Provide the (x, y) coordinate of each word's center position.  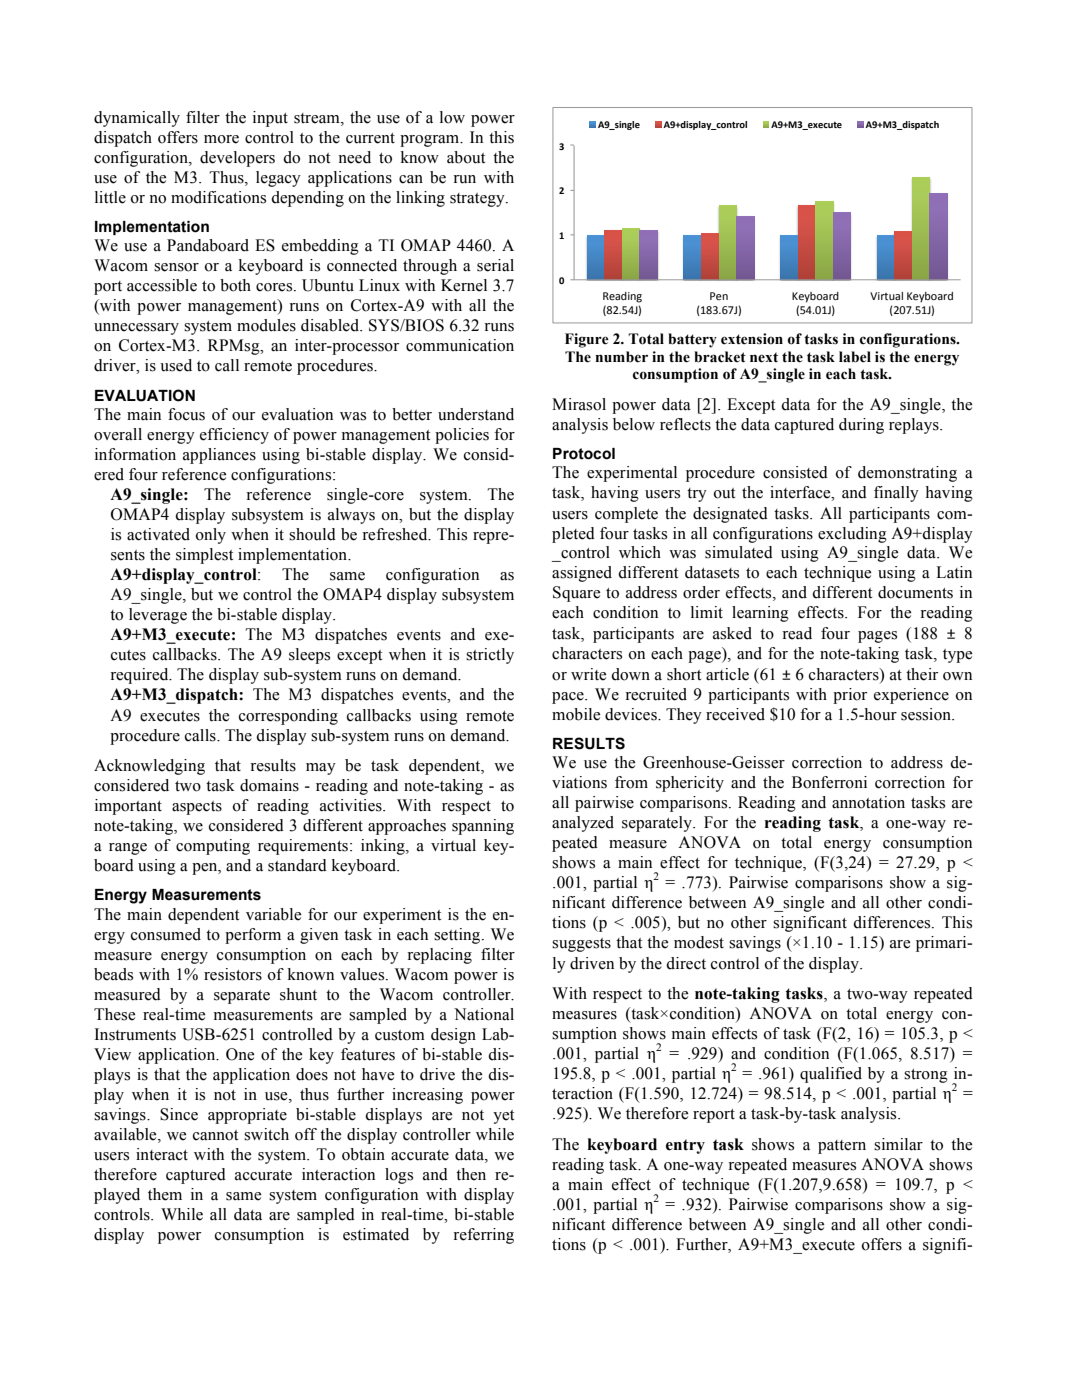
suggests (581, 945)
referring (483, 1236)
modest (699, 942)
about (466, 157)
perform (253, 936)
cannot (215, 1135)
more (221, 139)
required (140, 676)
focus (186, 414)
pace (569, 698)
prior (850, 696)
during (861, 426)
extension (752, 339)
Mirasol (579, 404)
